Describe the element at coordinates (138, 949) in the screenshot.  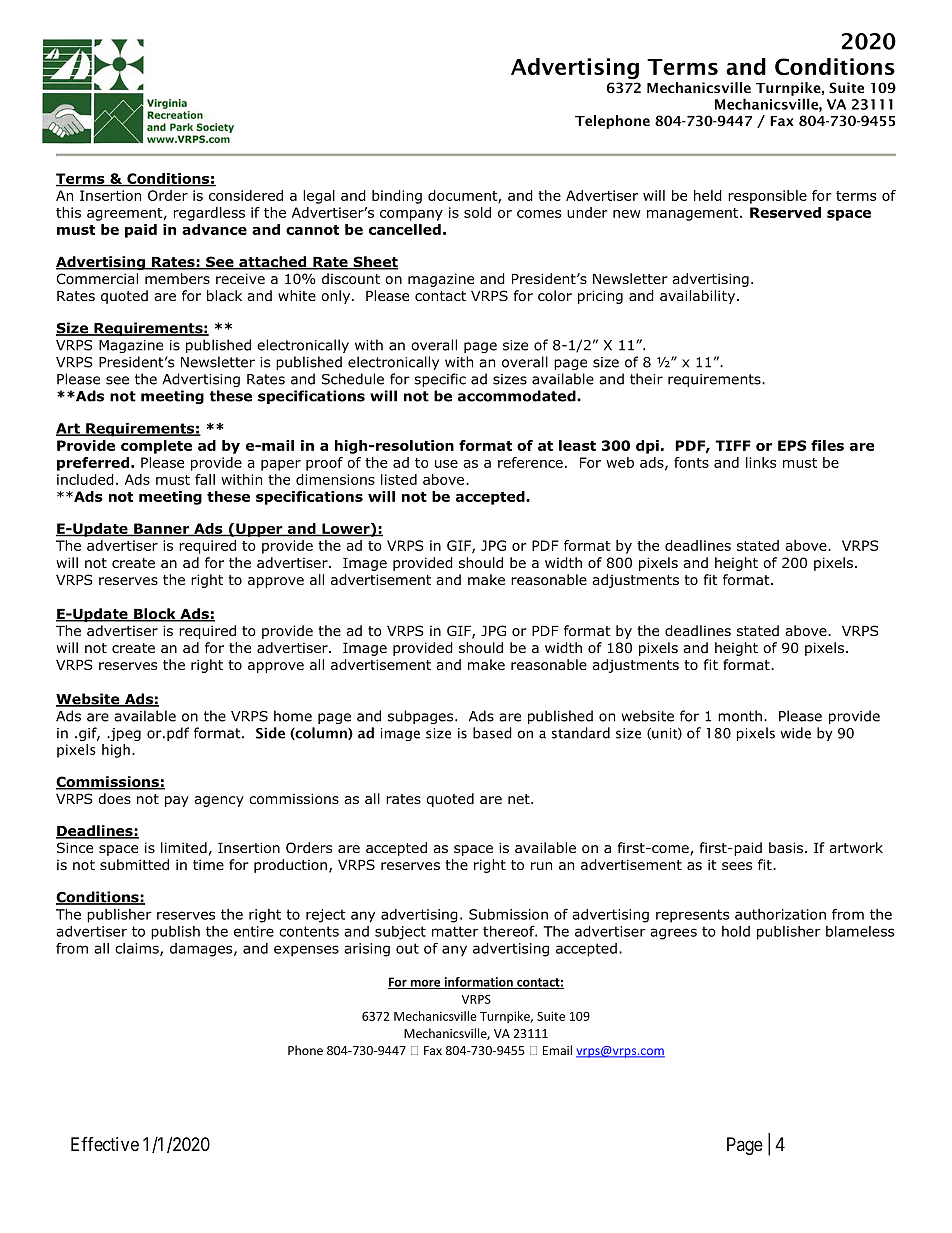
I see `claims` at that location.
